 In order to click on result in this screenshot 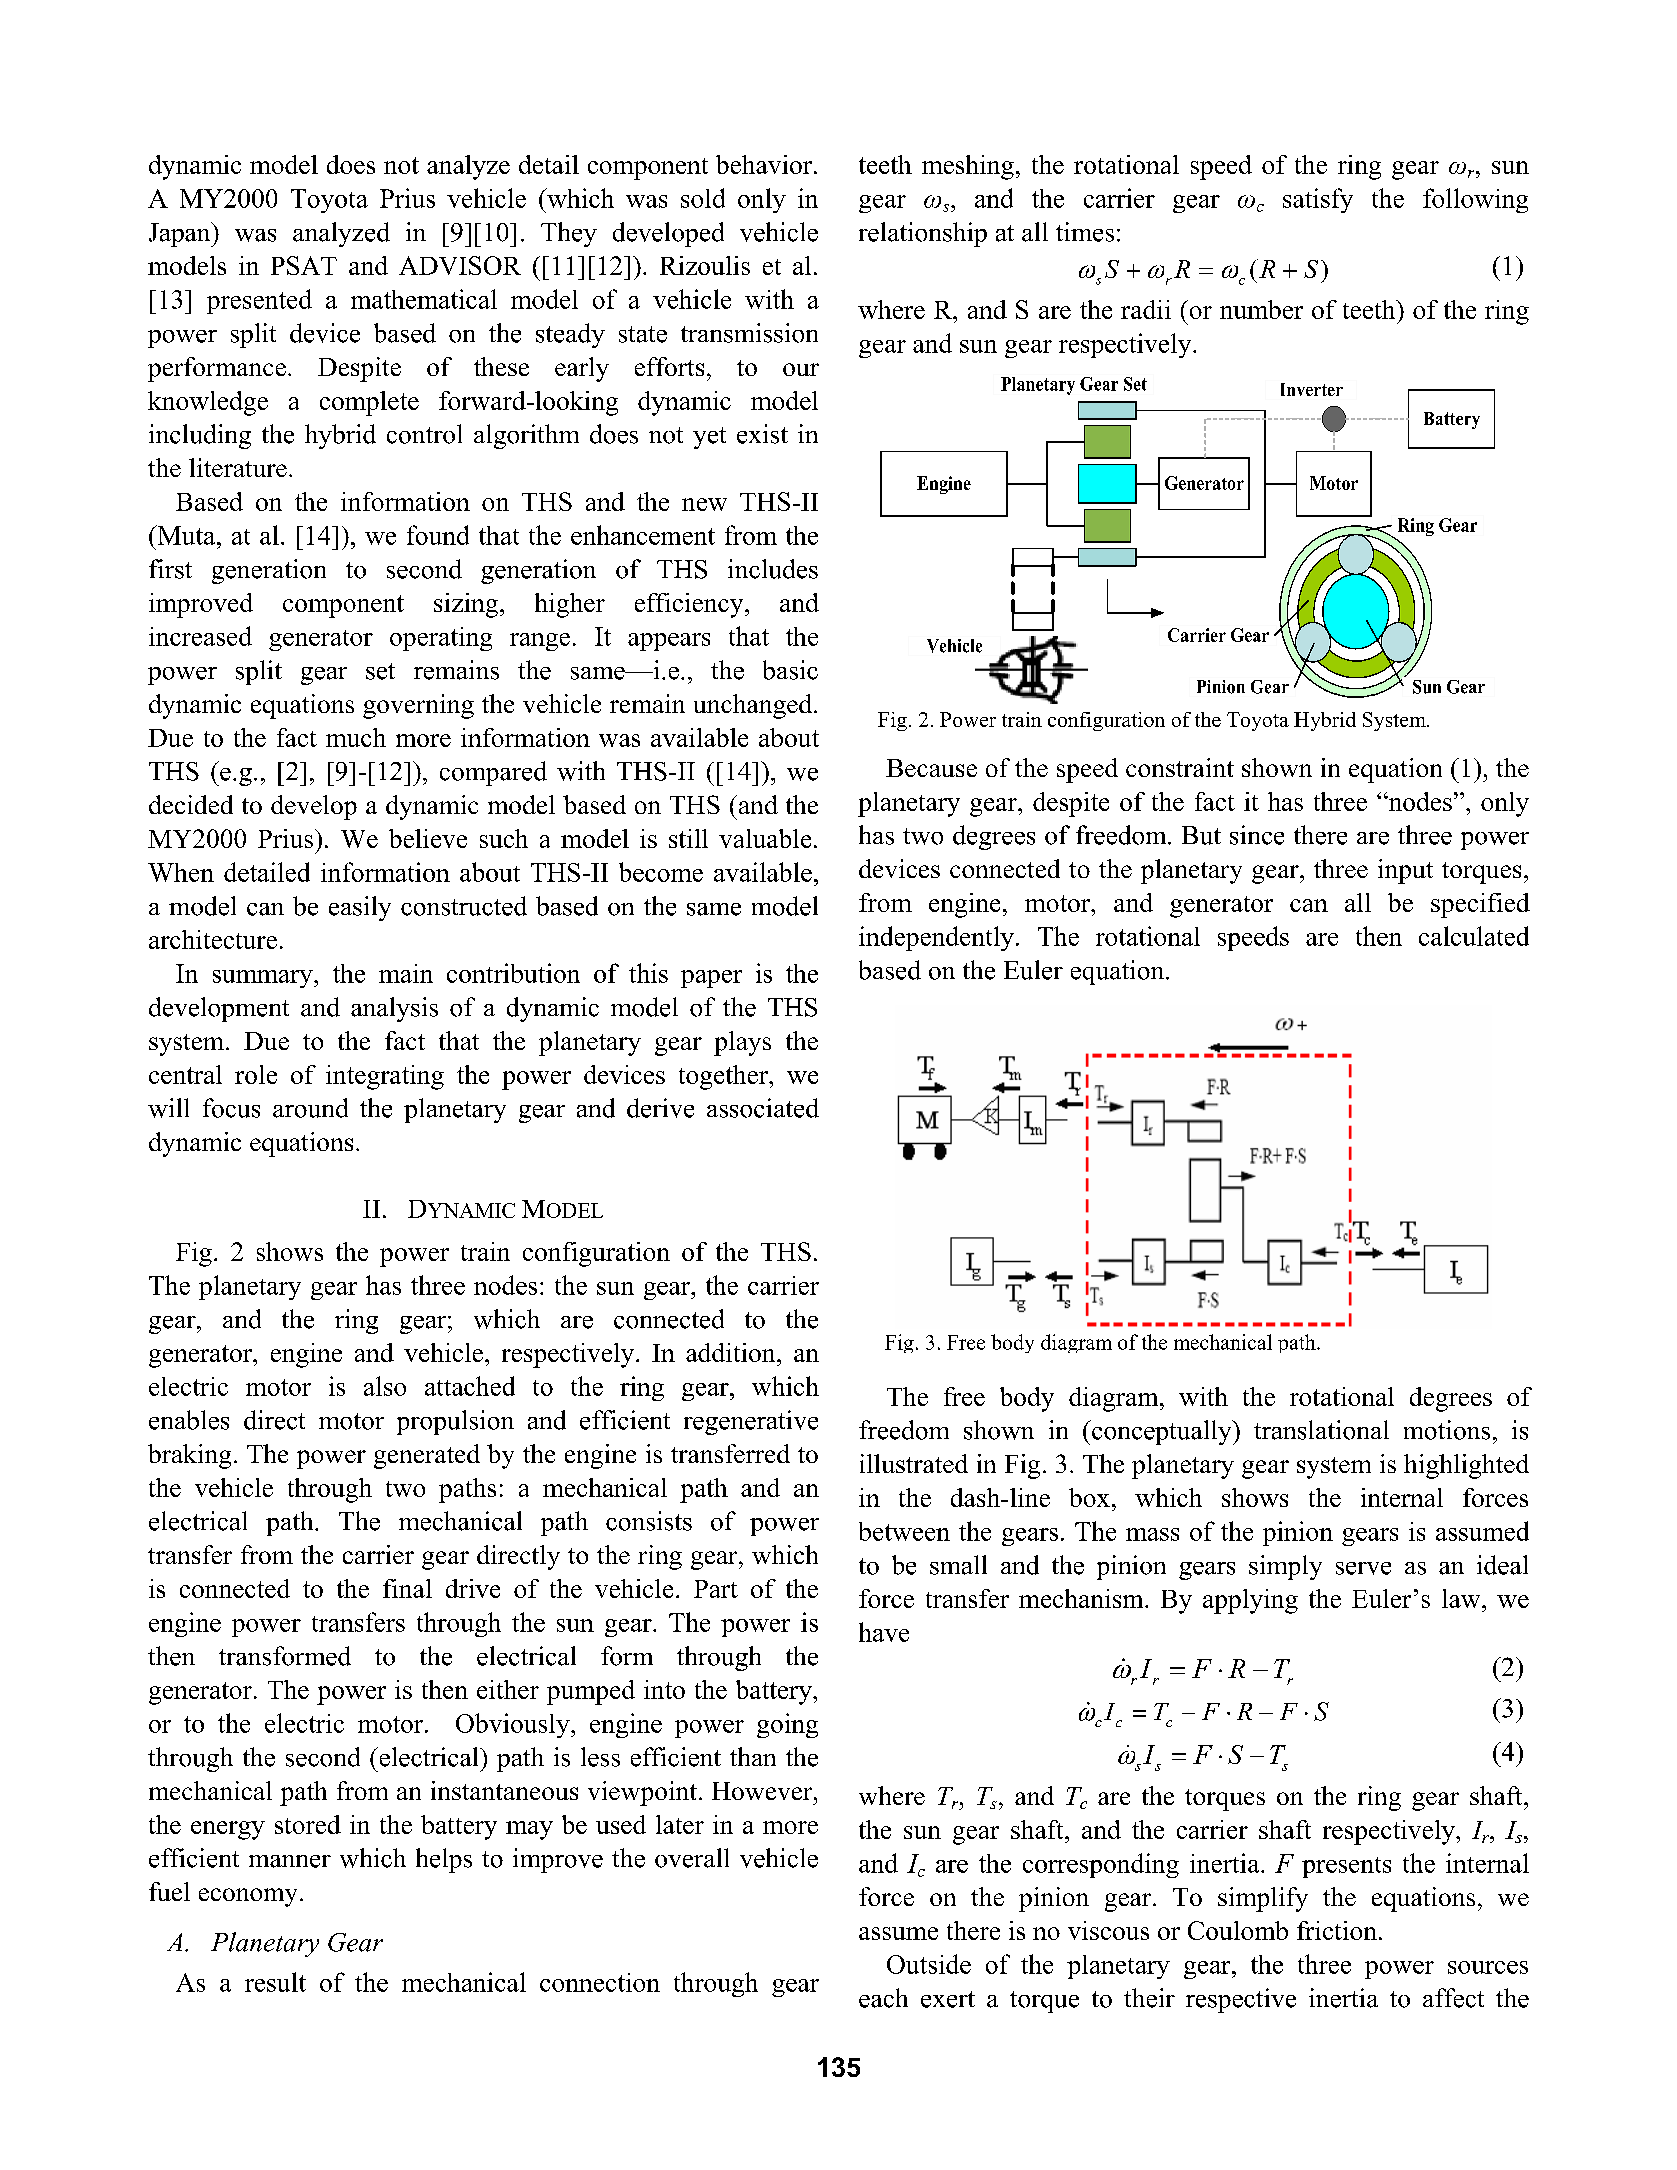, I will do `click(275, 1982)`.
